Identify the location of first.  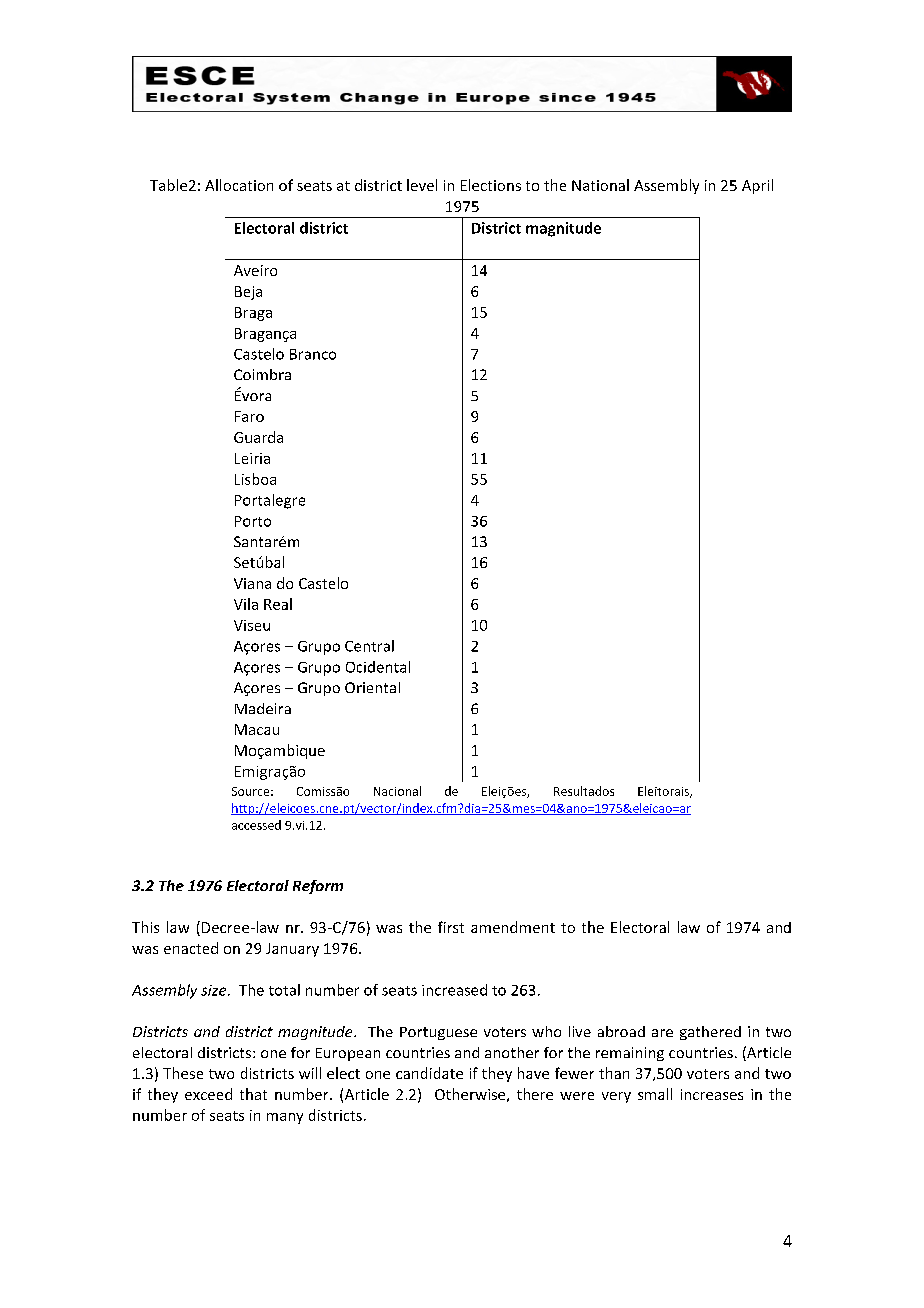
(451, 927).
